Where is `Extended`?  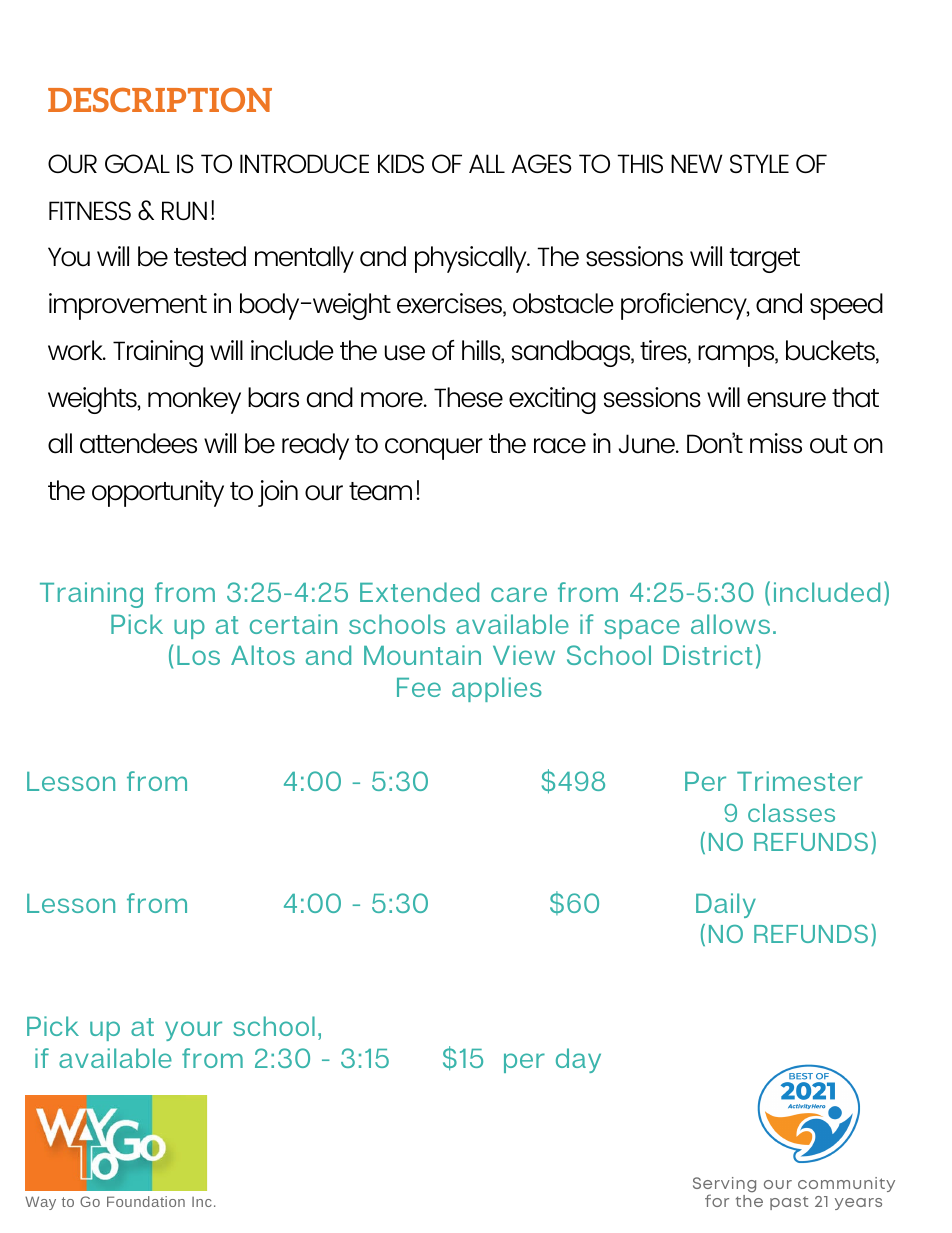 Extended is located at coordinates (419, 592).
